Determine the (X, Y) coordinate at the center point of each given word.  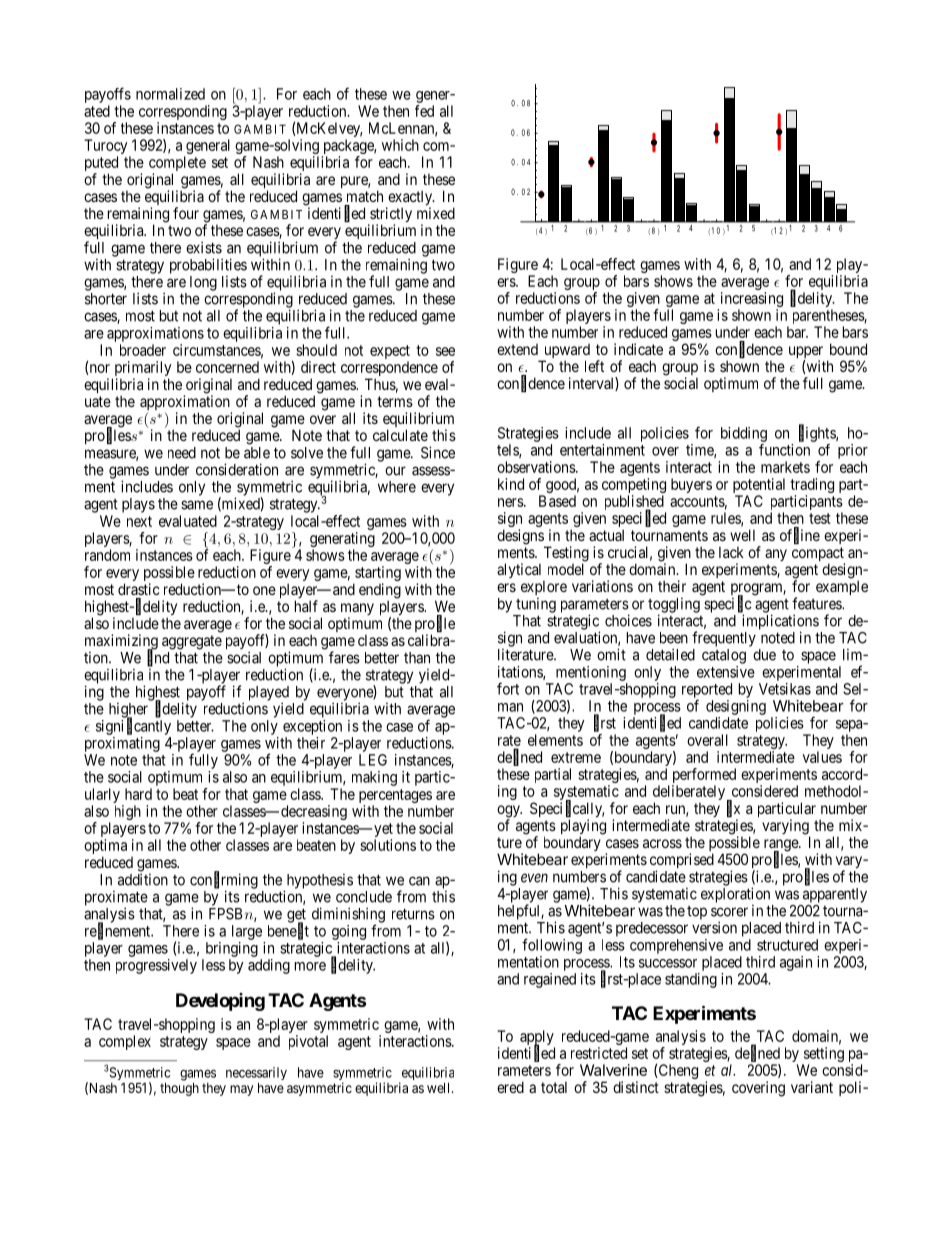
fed (424, 111)
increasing (750, 301)
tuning (536, 605)
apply (537, 1039)
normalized (170, 94)
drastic (139, 589)
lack (731, 552)
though (179, 1089)
